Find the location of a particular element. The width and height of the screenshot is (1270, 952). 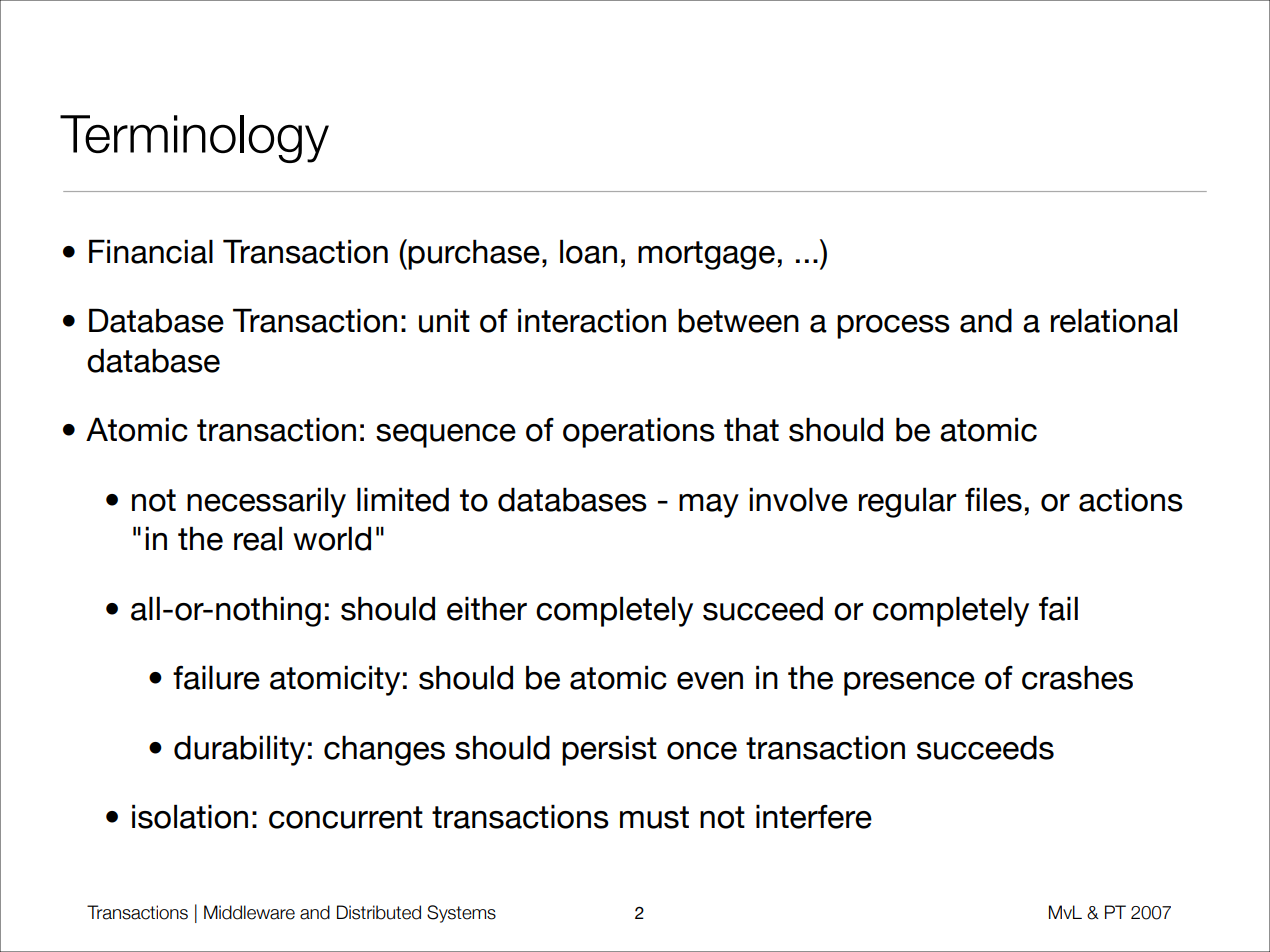

Terminology is located at coordinates (194, 139).
